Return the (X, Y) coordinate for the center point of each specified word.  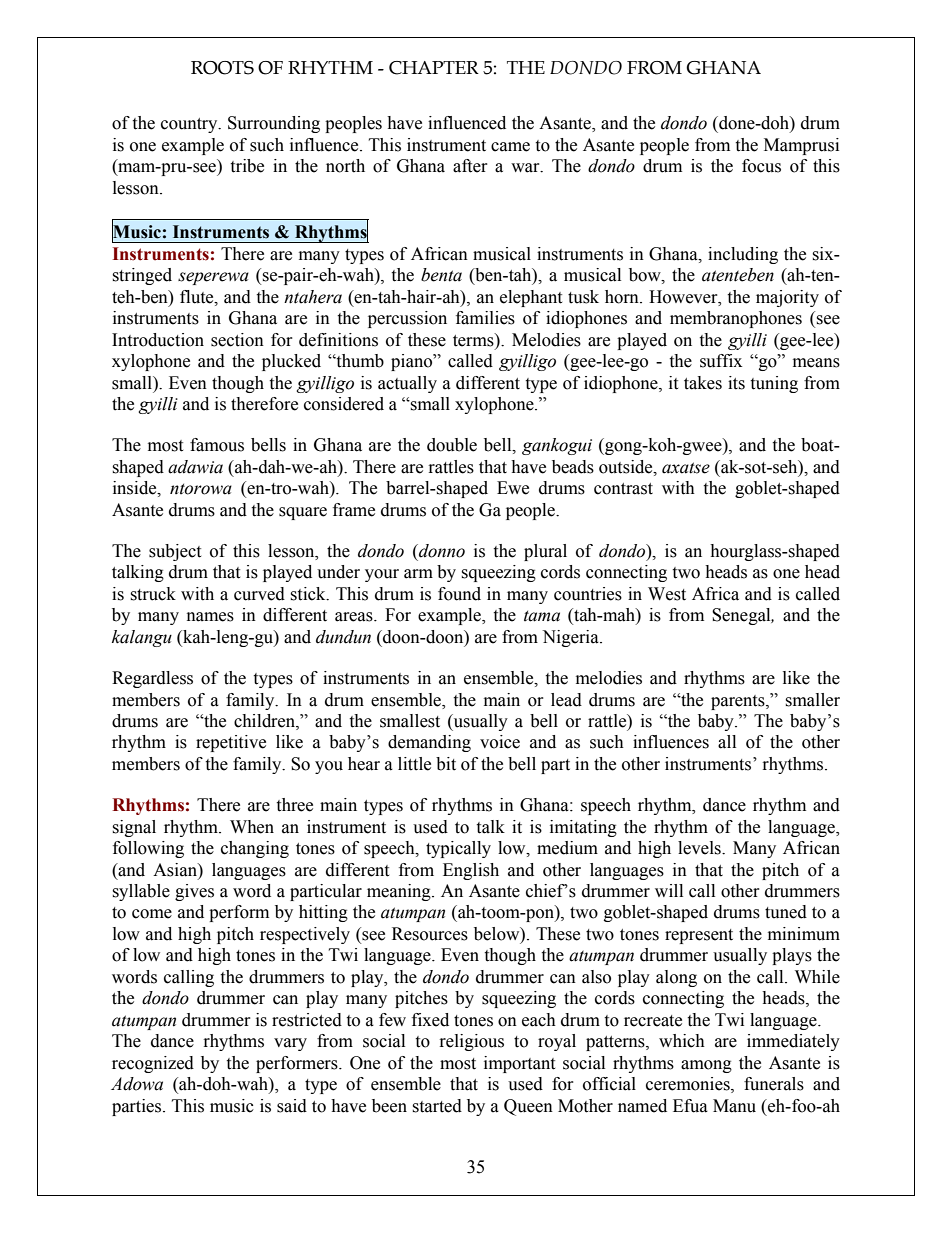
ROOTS (222, 68)
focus (761, 166)
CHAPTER (434, 68)
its (736, 383)
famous (217, 445)
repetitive (231, 743)
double (452, 445)
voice (500, 742)
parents (739, 702)
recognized (153, 1064)
